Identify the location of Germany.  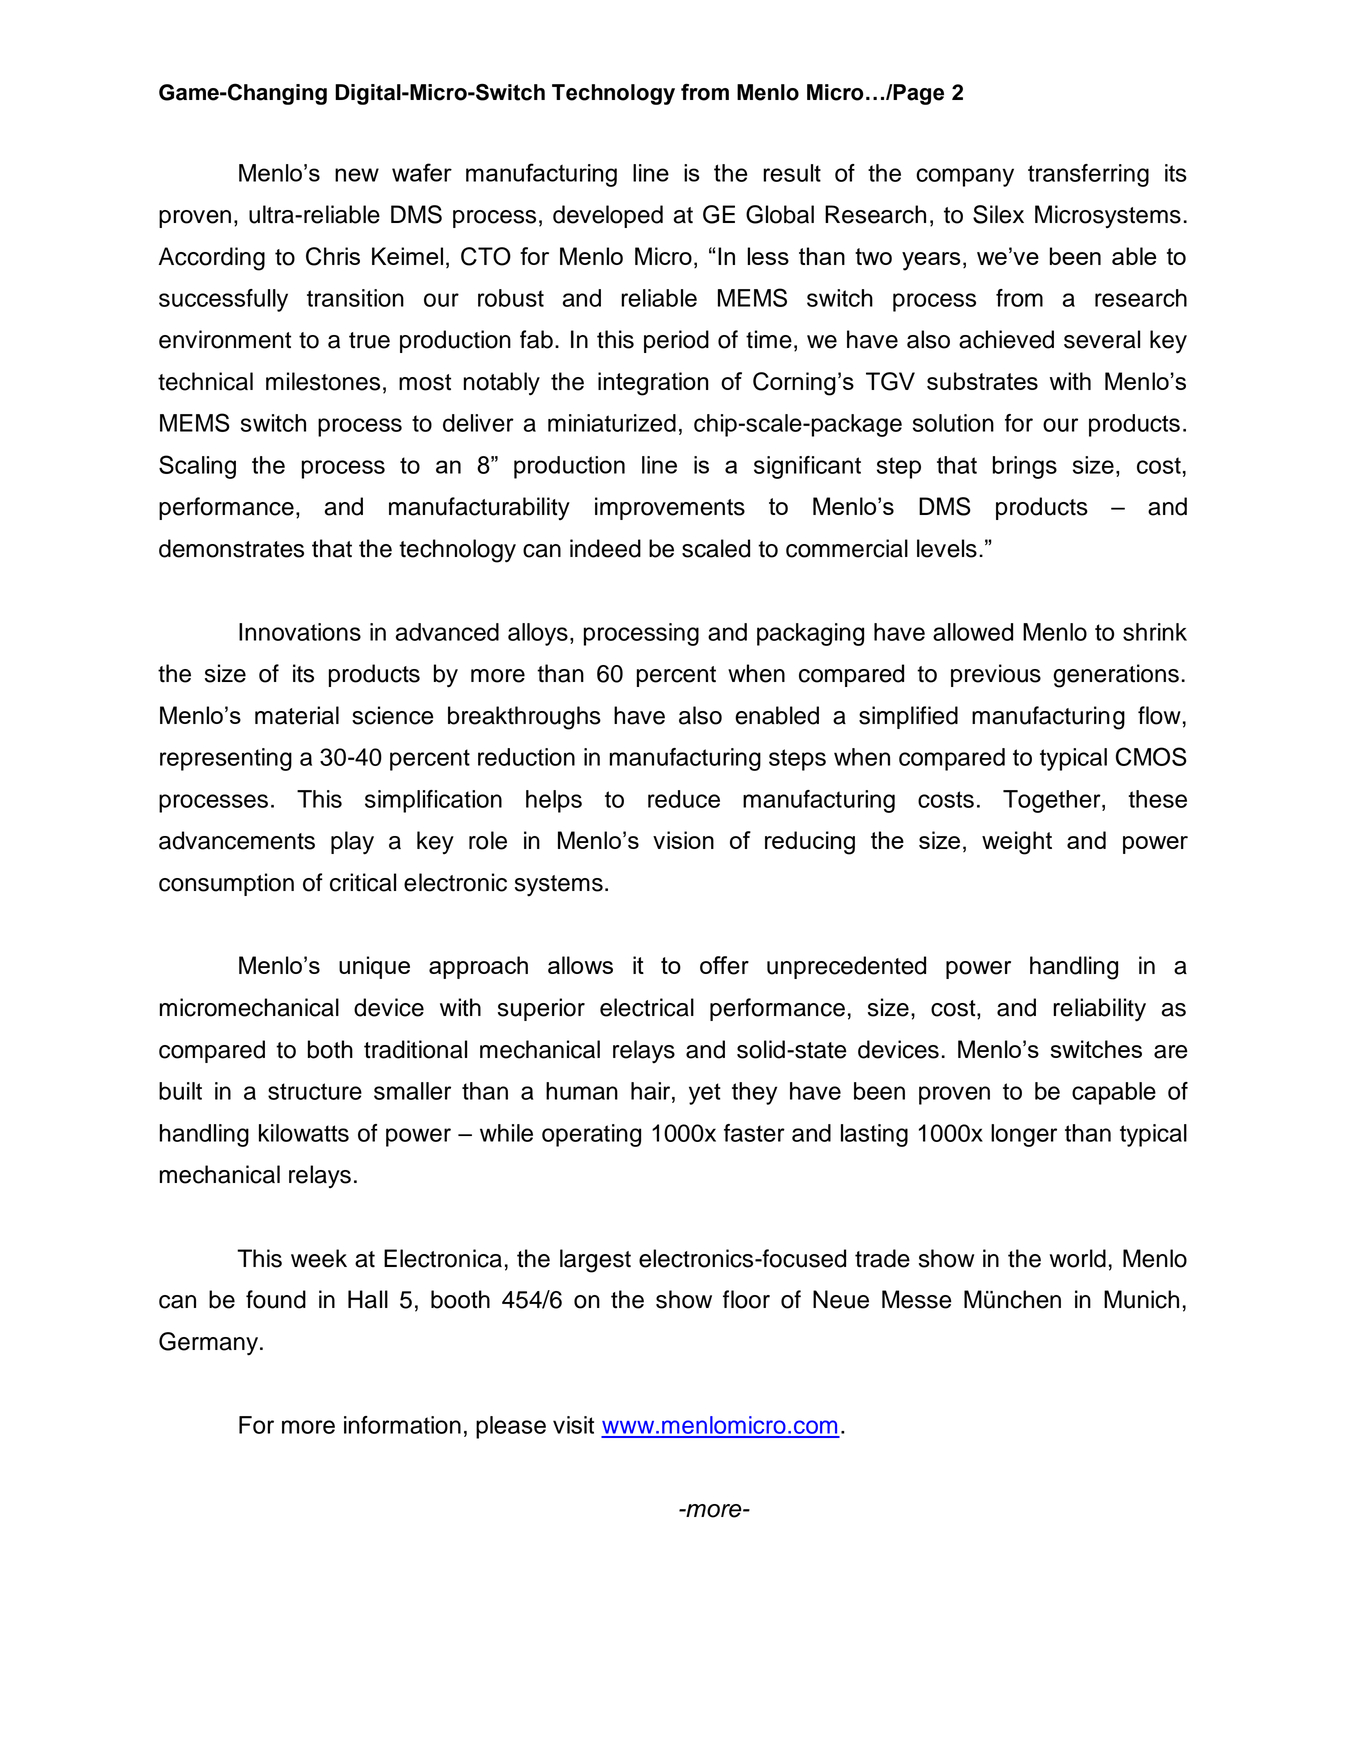
(210, 1344).
